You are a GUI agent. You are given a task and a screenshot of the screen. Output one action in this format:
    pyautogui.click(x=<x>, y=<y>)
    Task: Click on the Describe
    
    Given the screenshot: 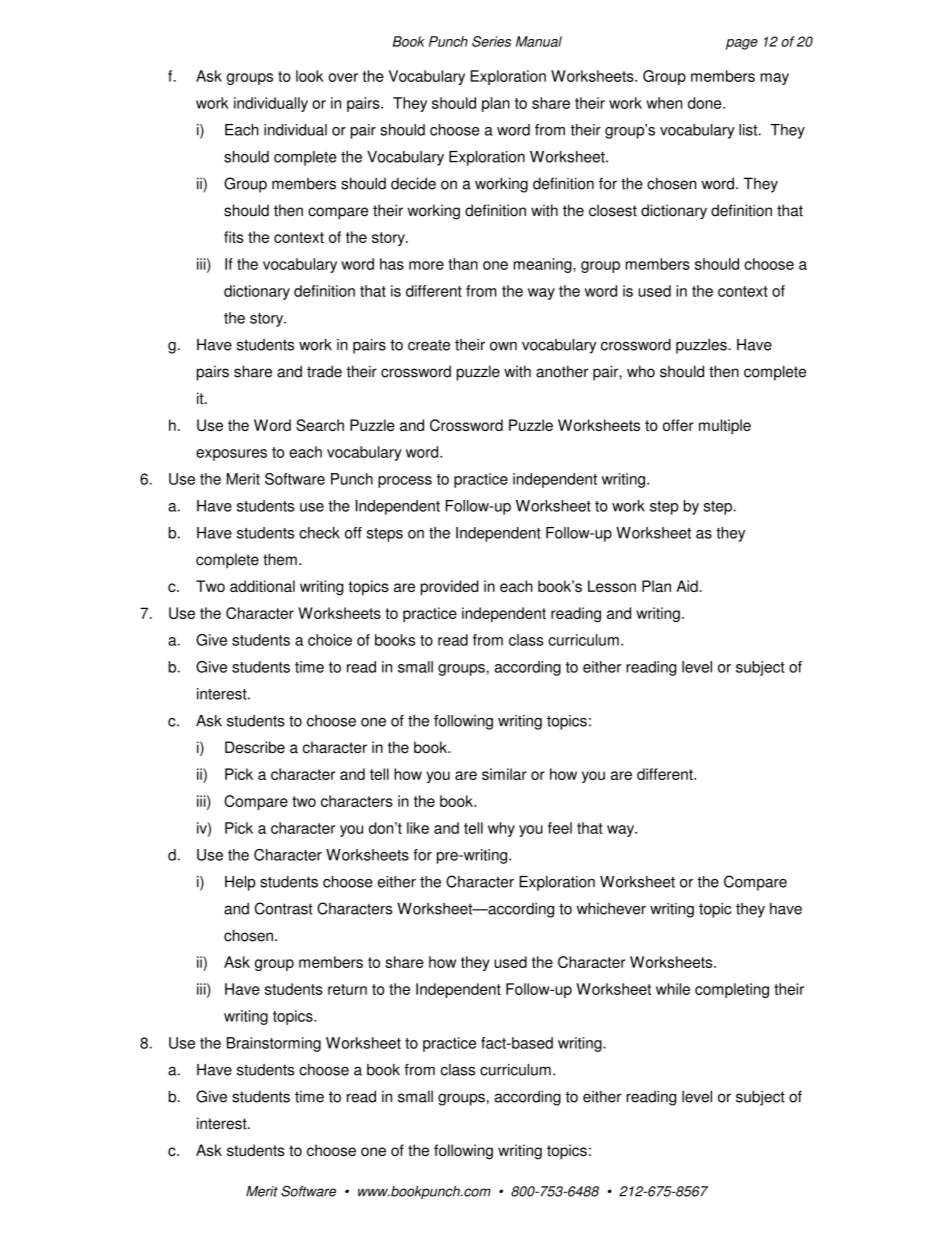 What is the action you would take?
    pyautogui.click(x=255, y=747)
